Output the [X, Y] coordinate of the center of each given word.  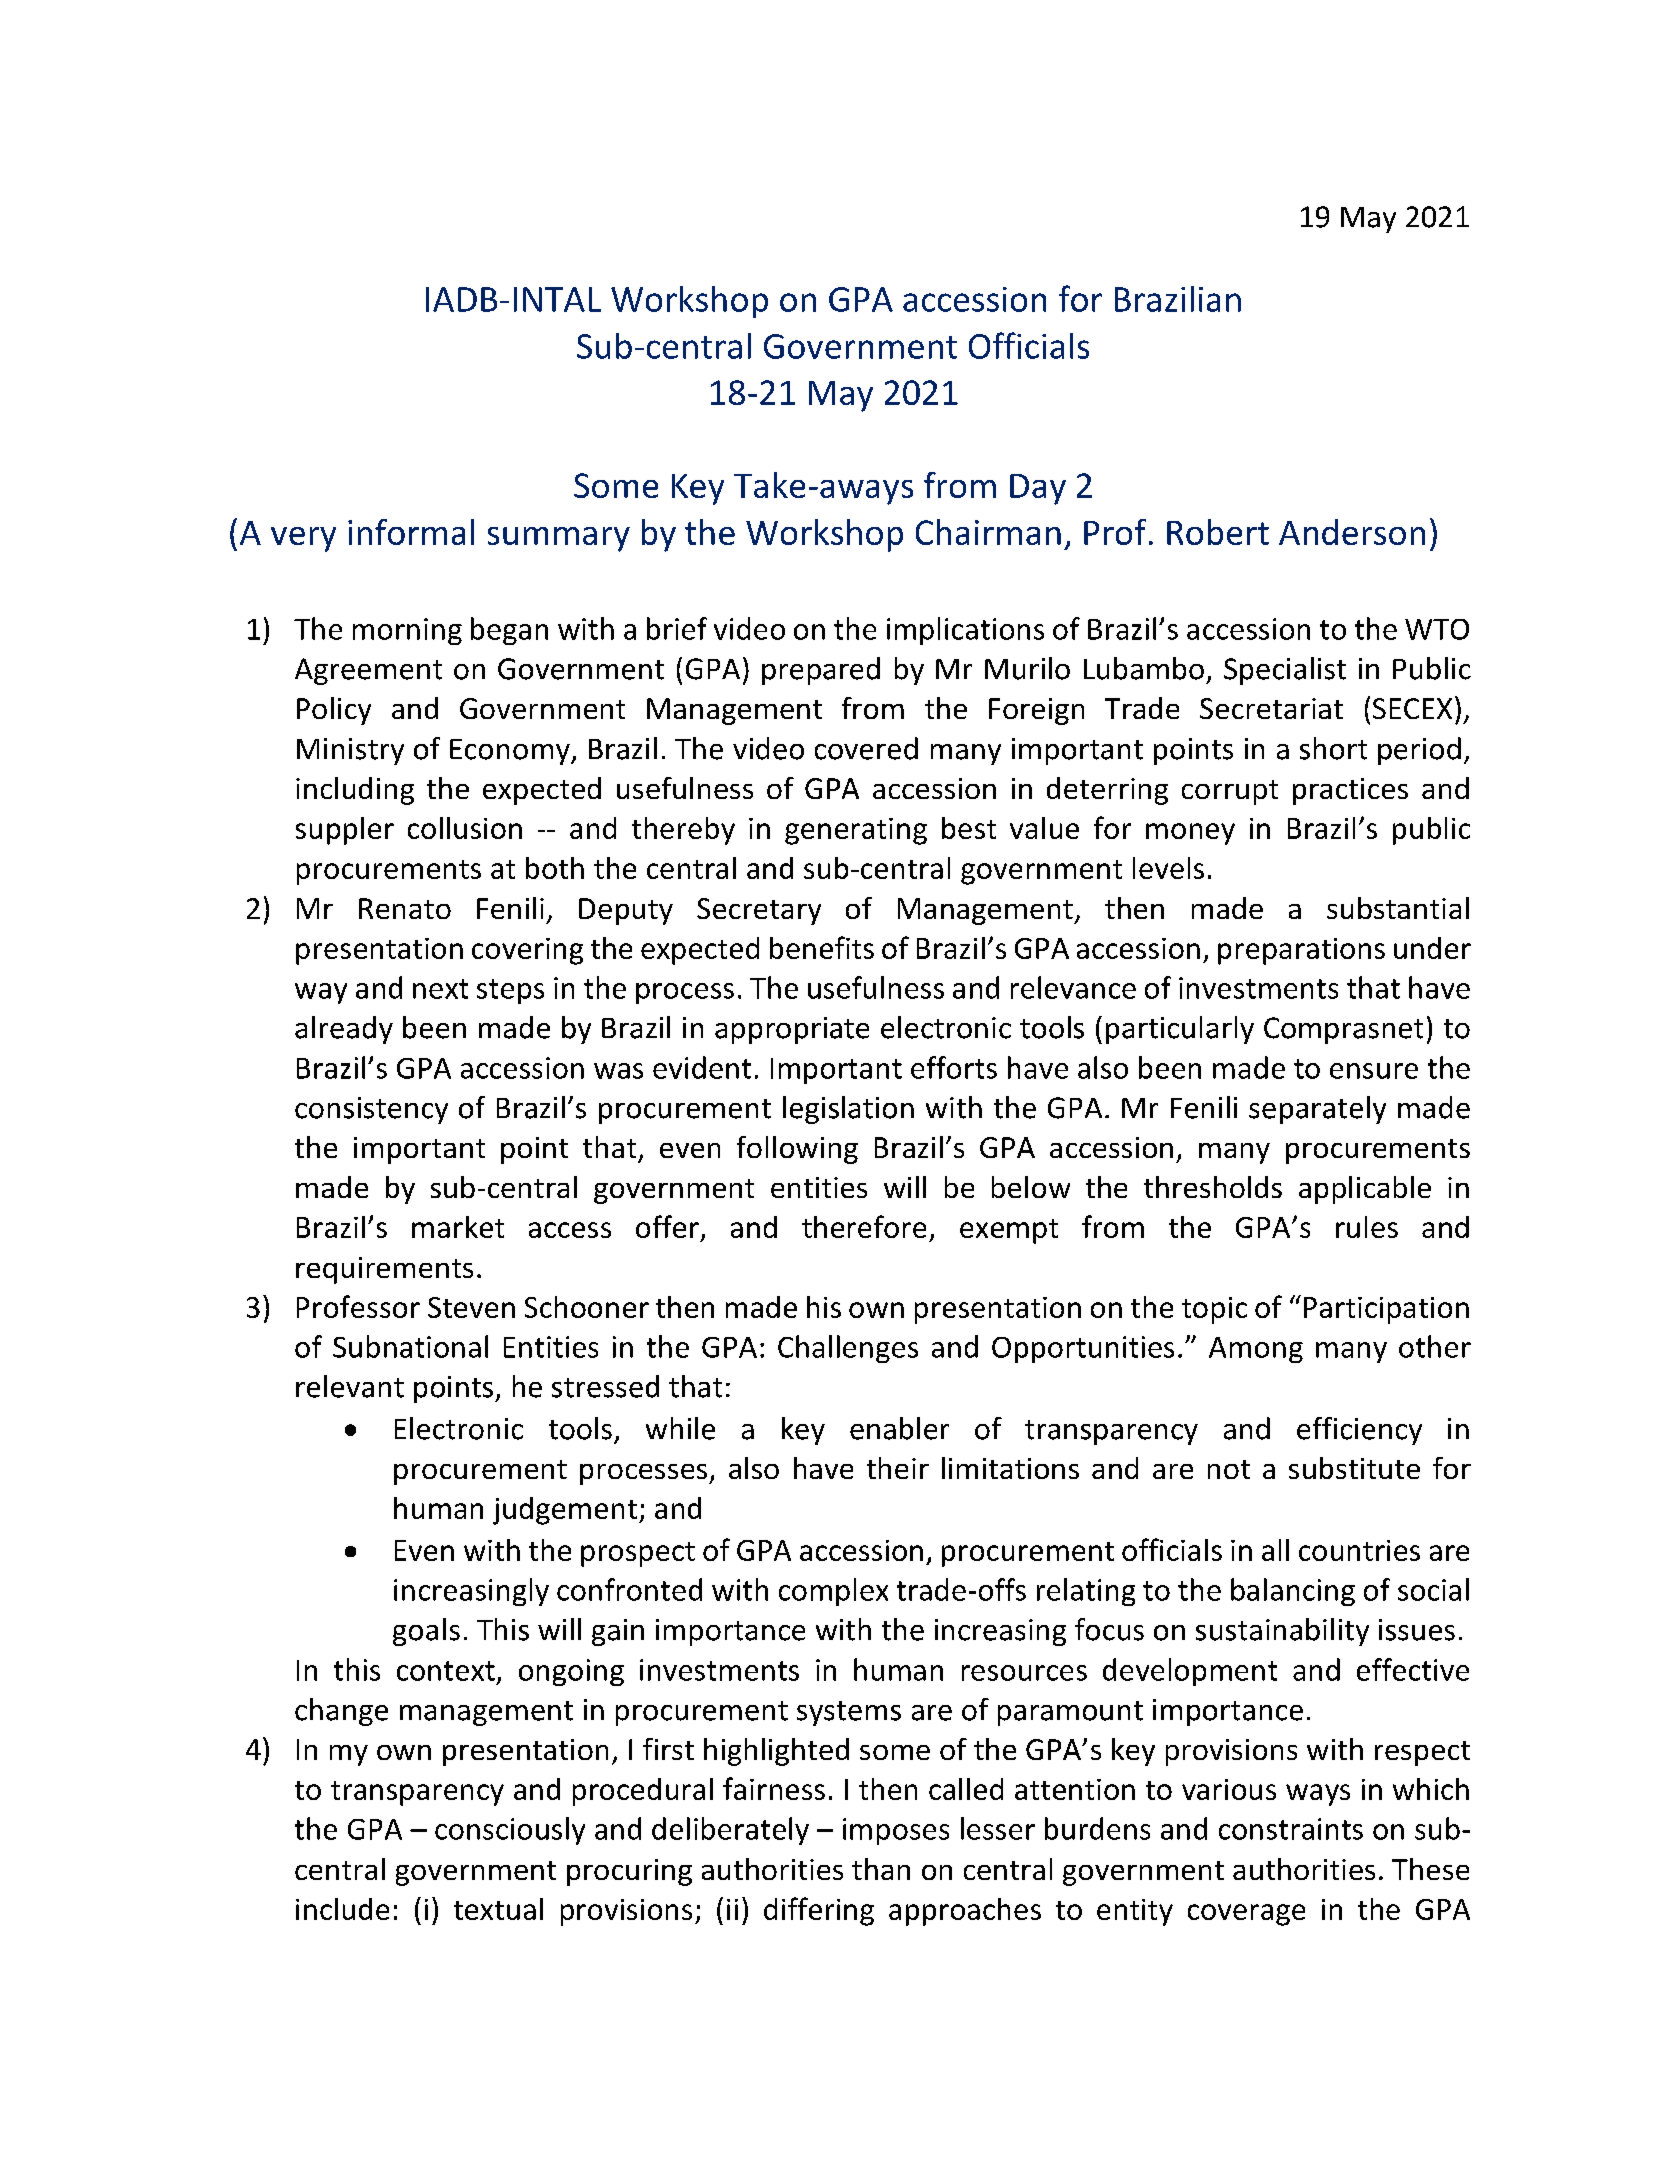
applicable [1365, 1190]
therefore [864, 1226]
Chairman [988, 532]
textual [498, 1909]
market [458, 1227]
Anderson [1352, 532]
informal [411, 532]
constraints [1291, 1829]
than [881, 1869]
